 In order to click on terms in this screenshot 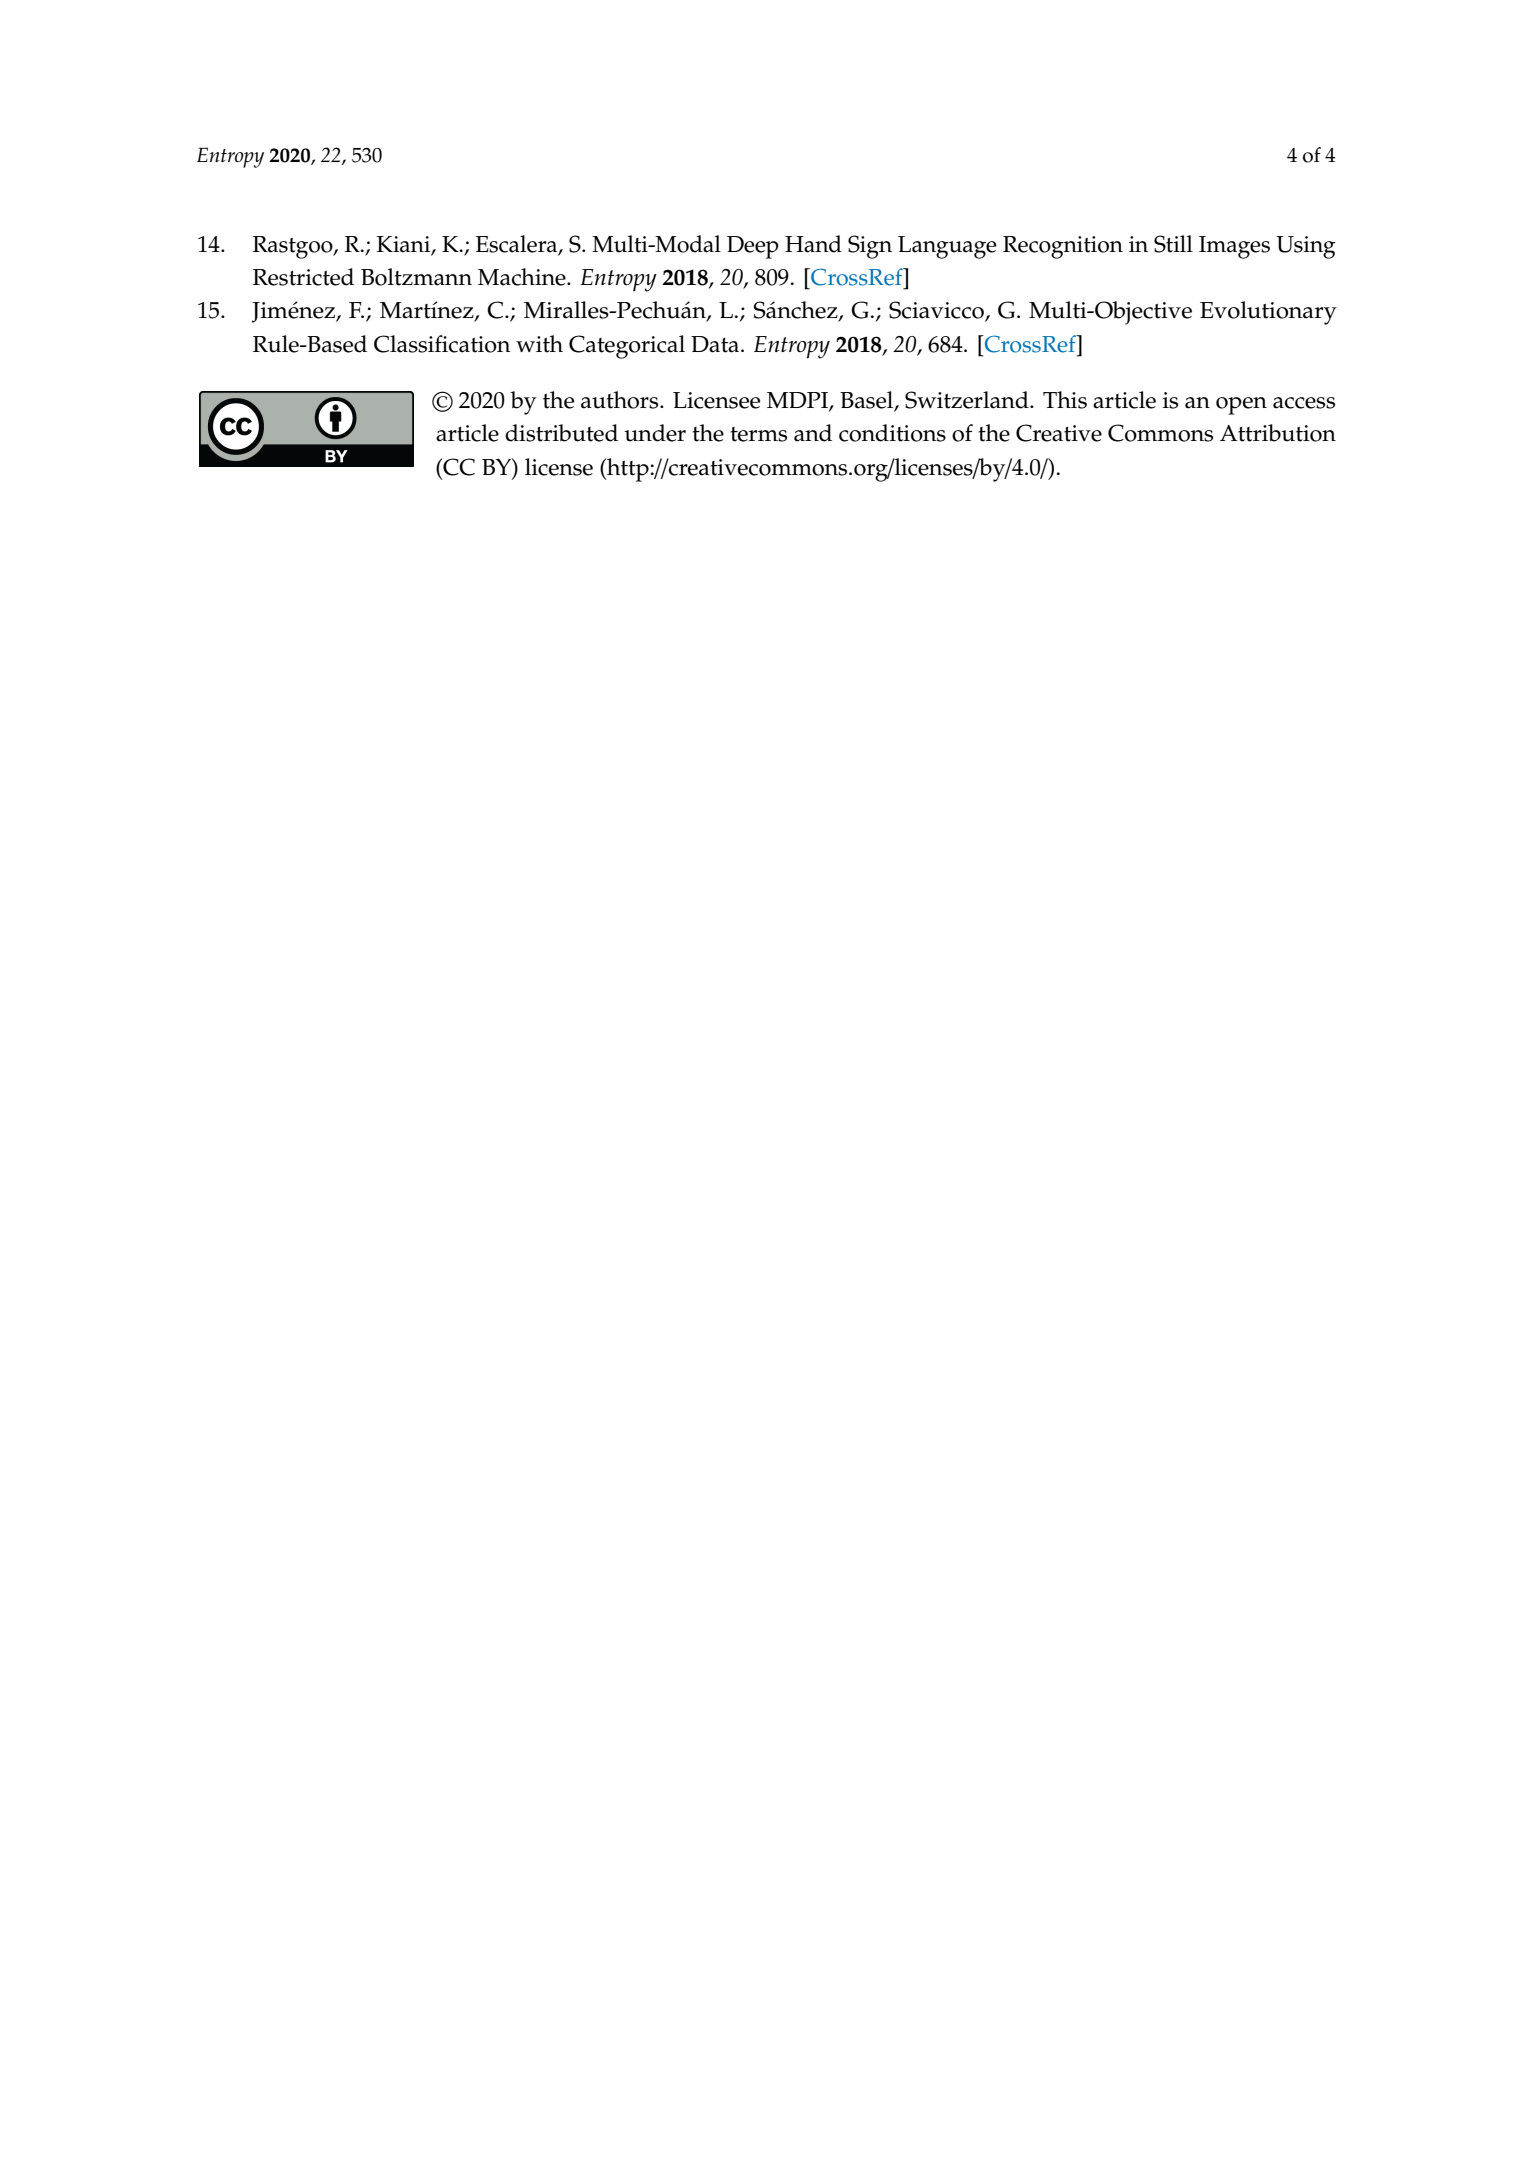, I will do `click(758, 434)`.
